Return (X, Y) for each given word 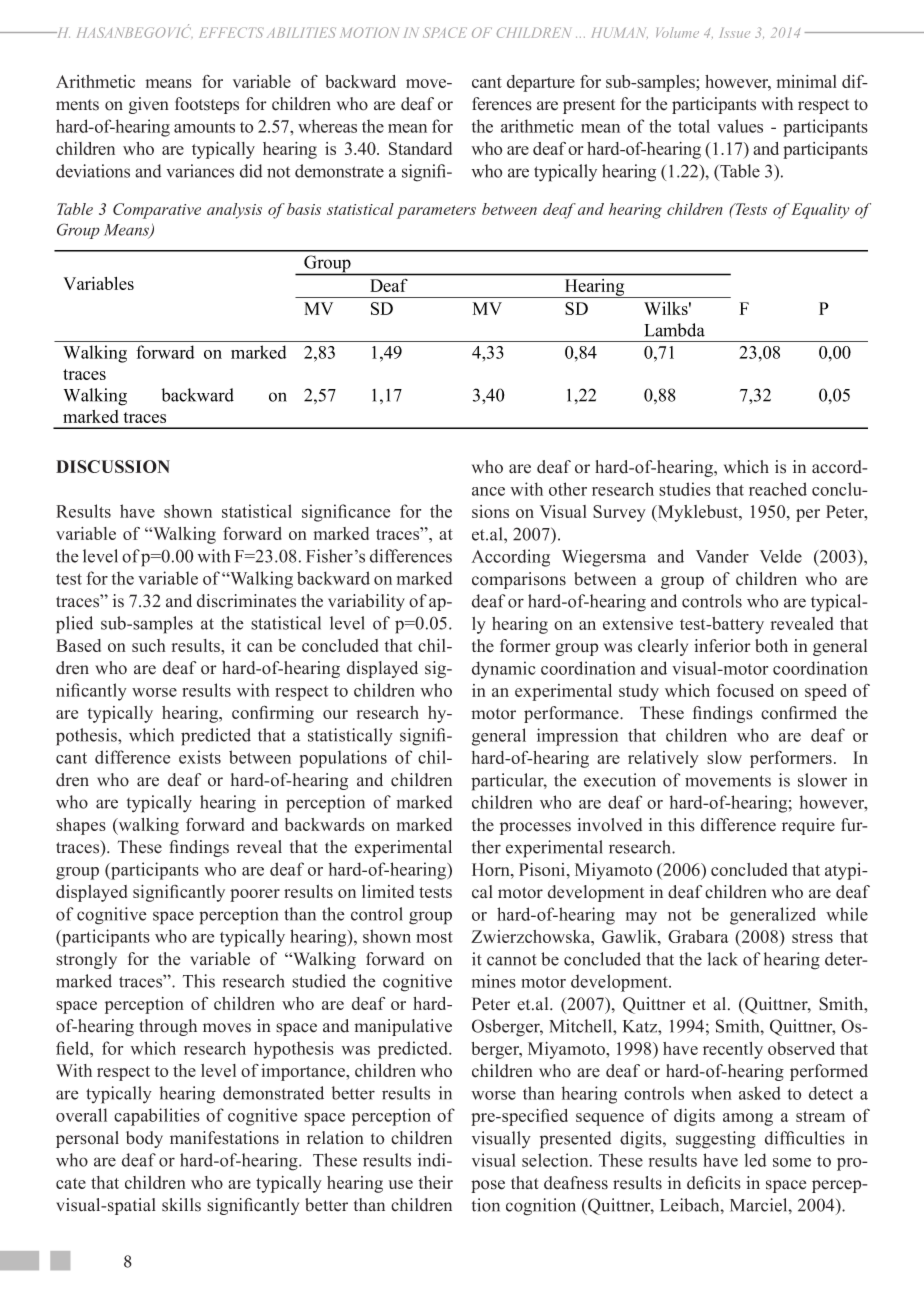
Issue (734, 33)
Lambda (674, 330)
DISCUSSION (113, 466)
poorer (255, 895)
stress (812, 937)
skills (181, 1205)
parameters (436, 212)
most (434, 937)
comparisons (519, 580)
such (149, 645)
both (771, 646)
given (149, 105)
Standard (420, 148)
